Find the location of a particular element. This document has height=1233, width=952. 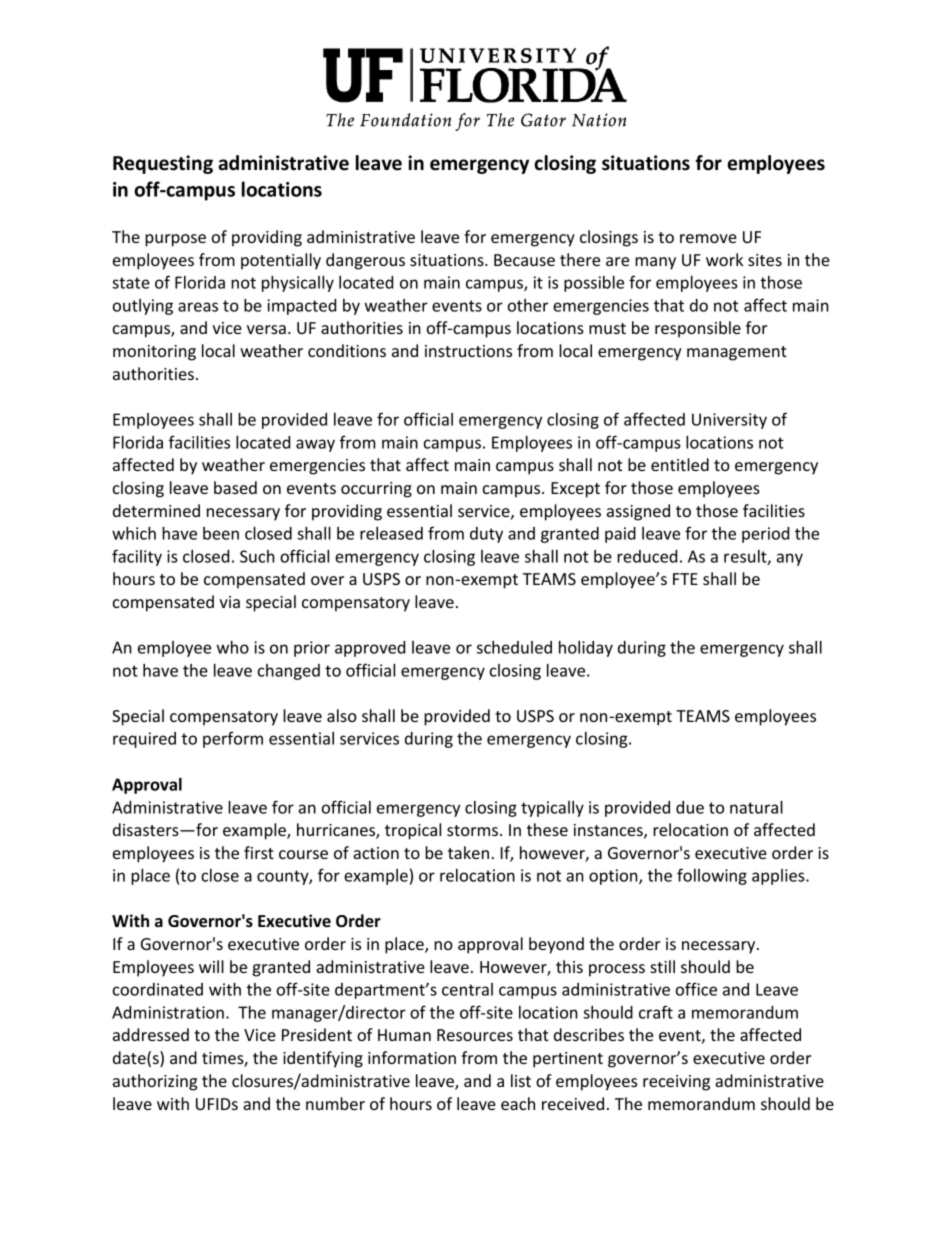

based is located at coordinates (235, 487).
